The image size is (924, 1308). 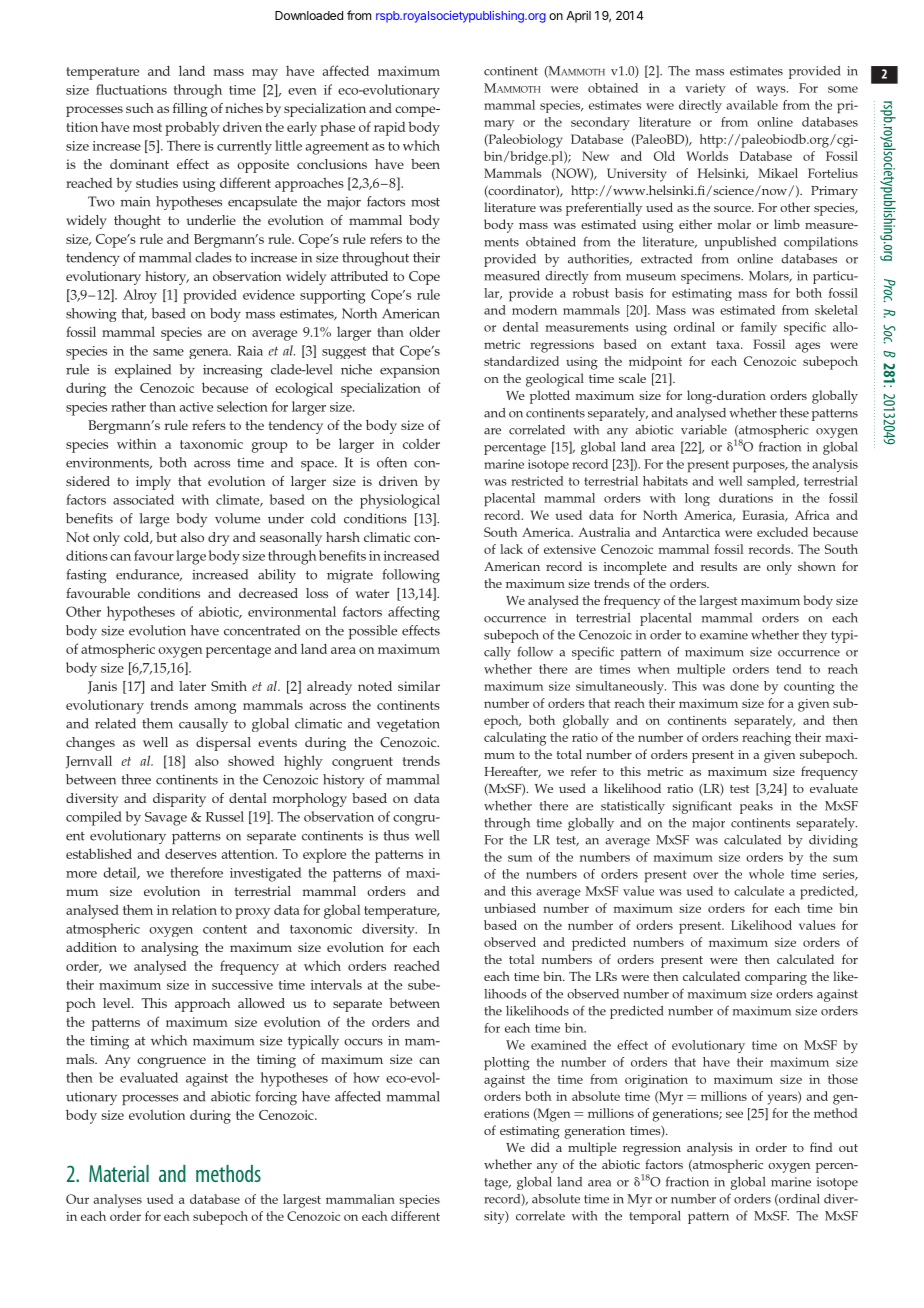 What do you see at coordinates (179, 800) in the screenshot?
I see `disparity` at bounding box center [179, 800].
